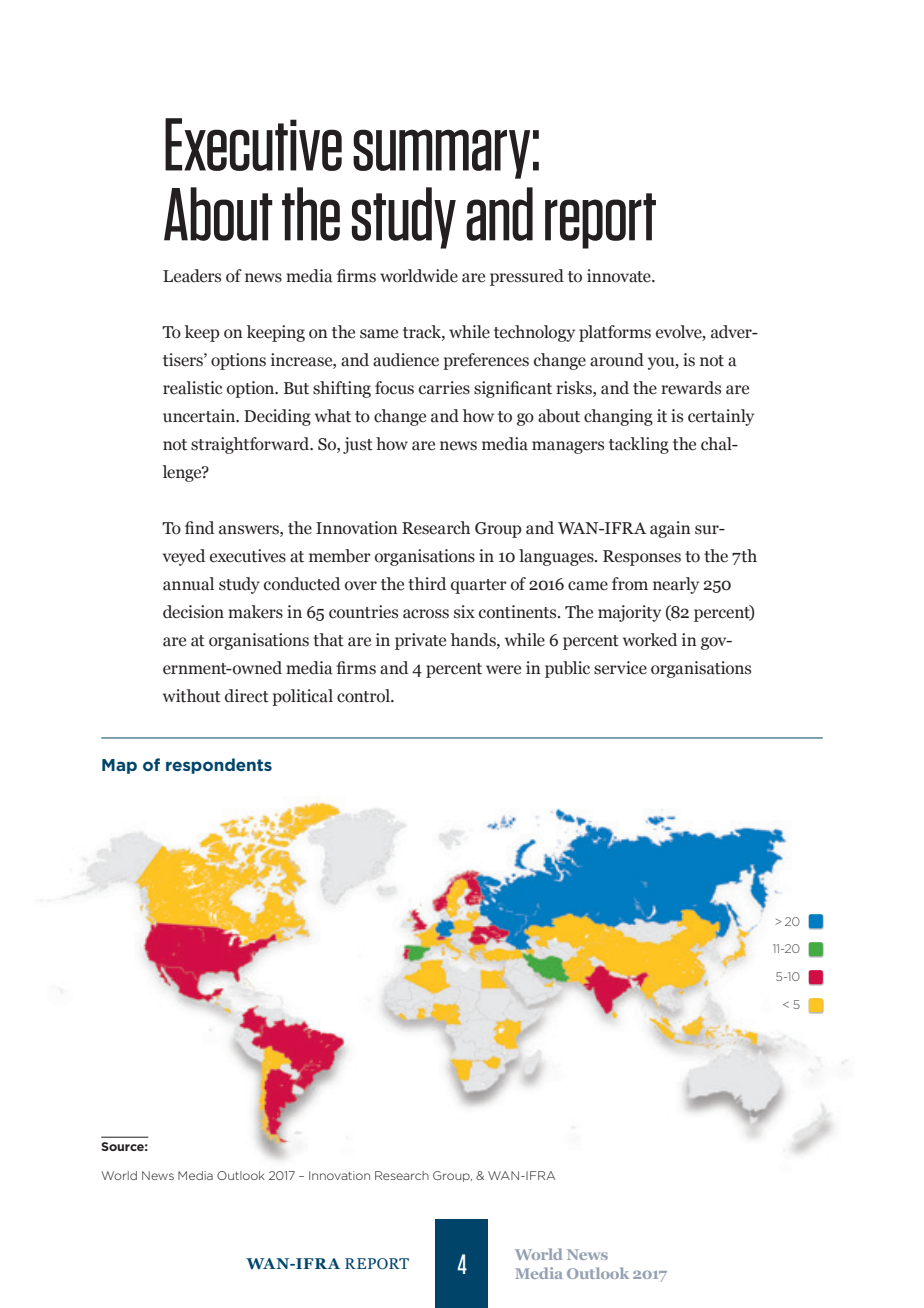 The image size is (924, 1308). I want to click on realistic, so click(193, 388).
